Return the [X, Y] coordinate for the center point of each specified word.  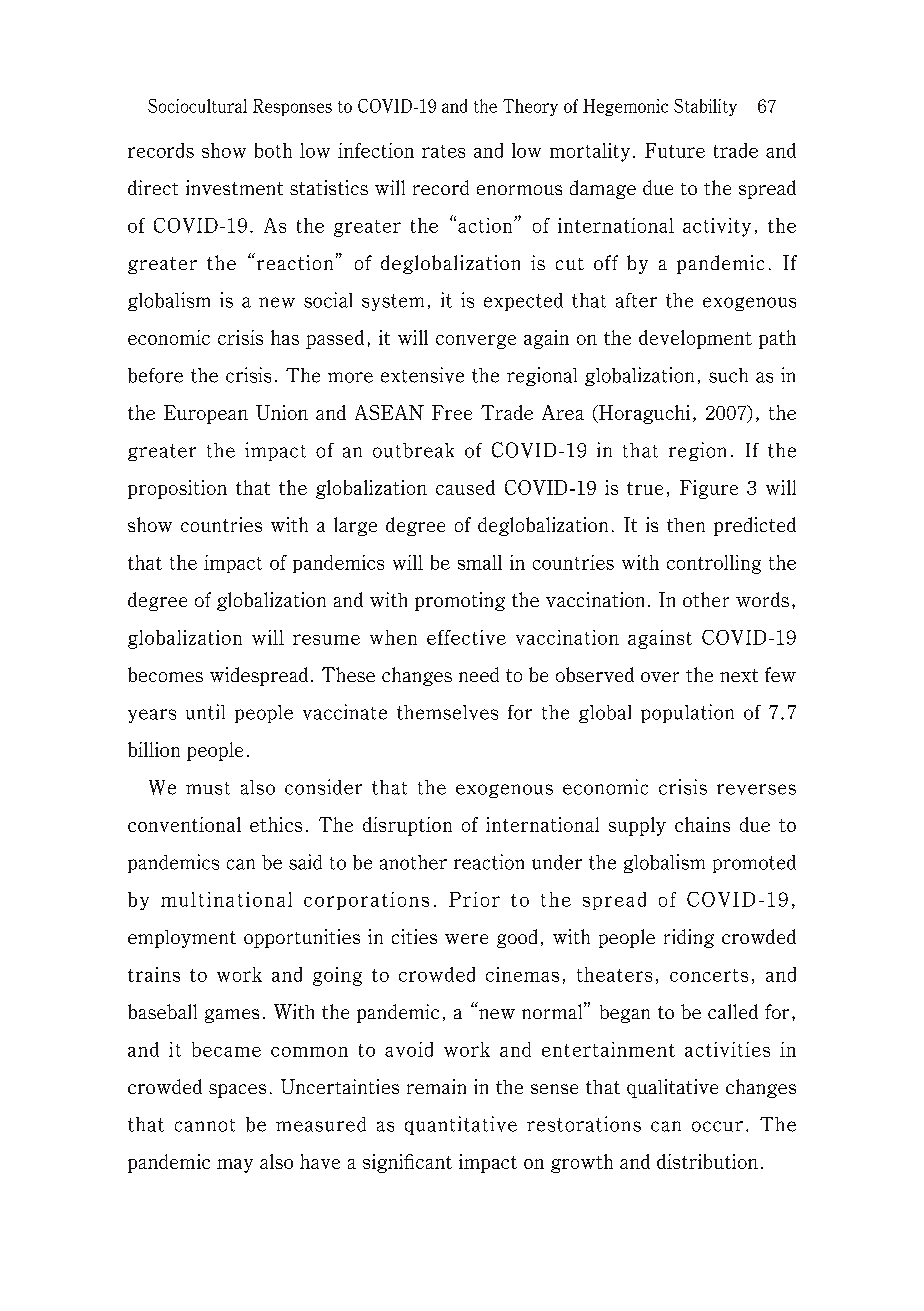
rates [443, 151]
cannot [205, 1125]
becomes [165, 674]
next [739, 675]
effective [466, 637]
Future [675, 150]
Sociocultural [197, 106]
